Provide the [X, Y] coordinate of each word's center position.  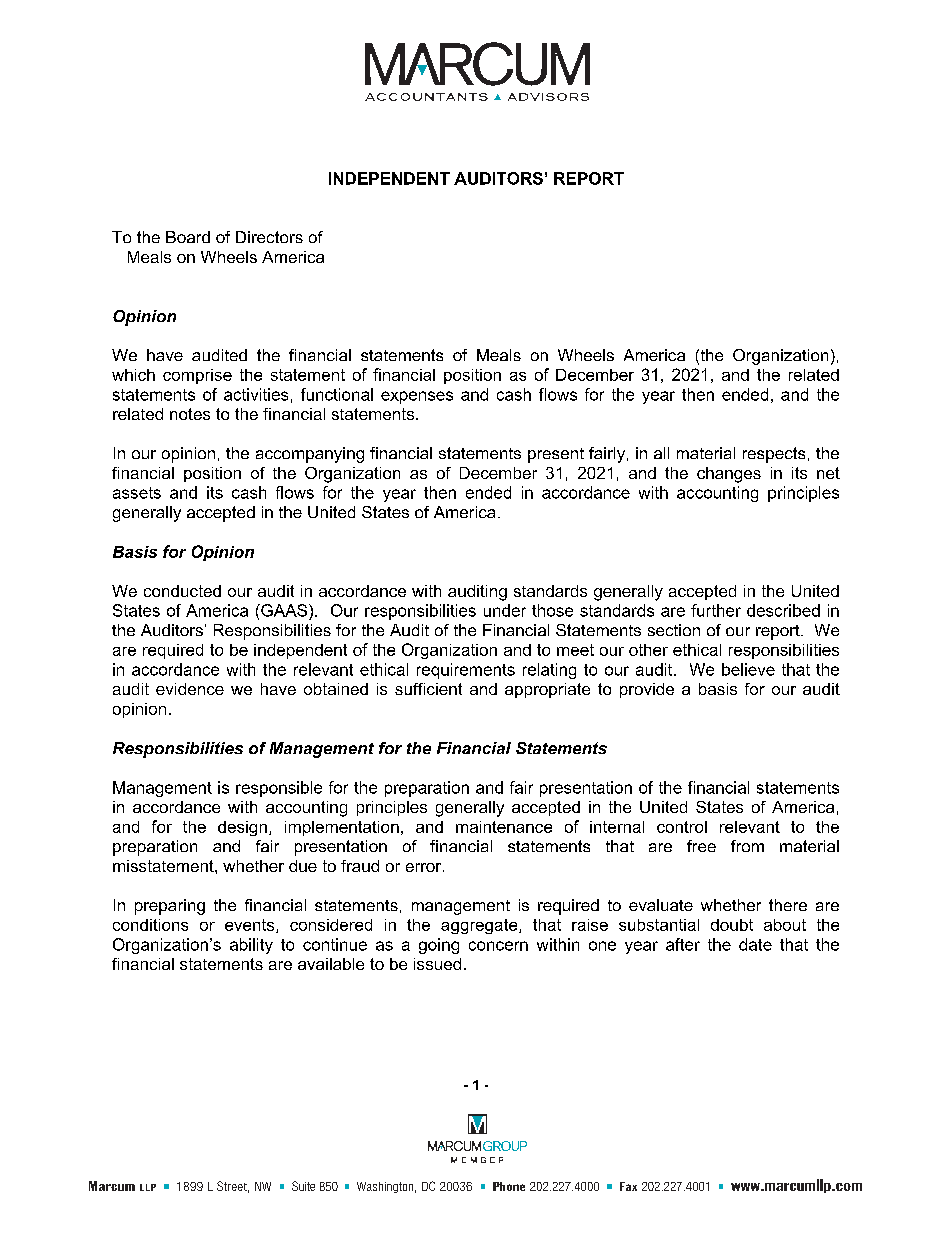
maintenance [504, 827]
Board [188, 237]
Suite [303, 1186]
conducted [182, 591]
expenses [417, 397]
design [242, 828]
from [747, 846]
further [716, 610]
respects [774, 455]
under [505, 610]
